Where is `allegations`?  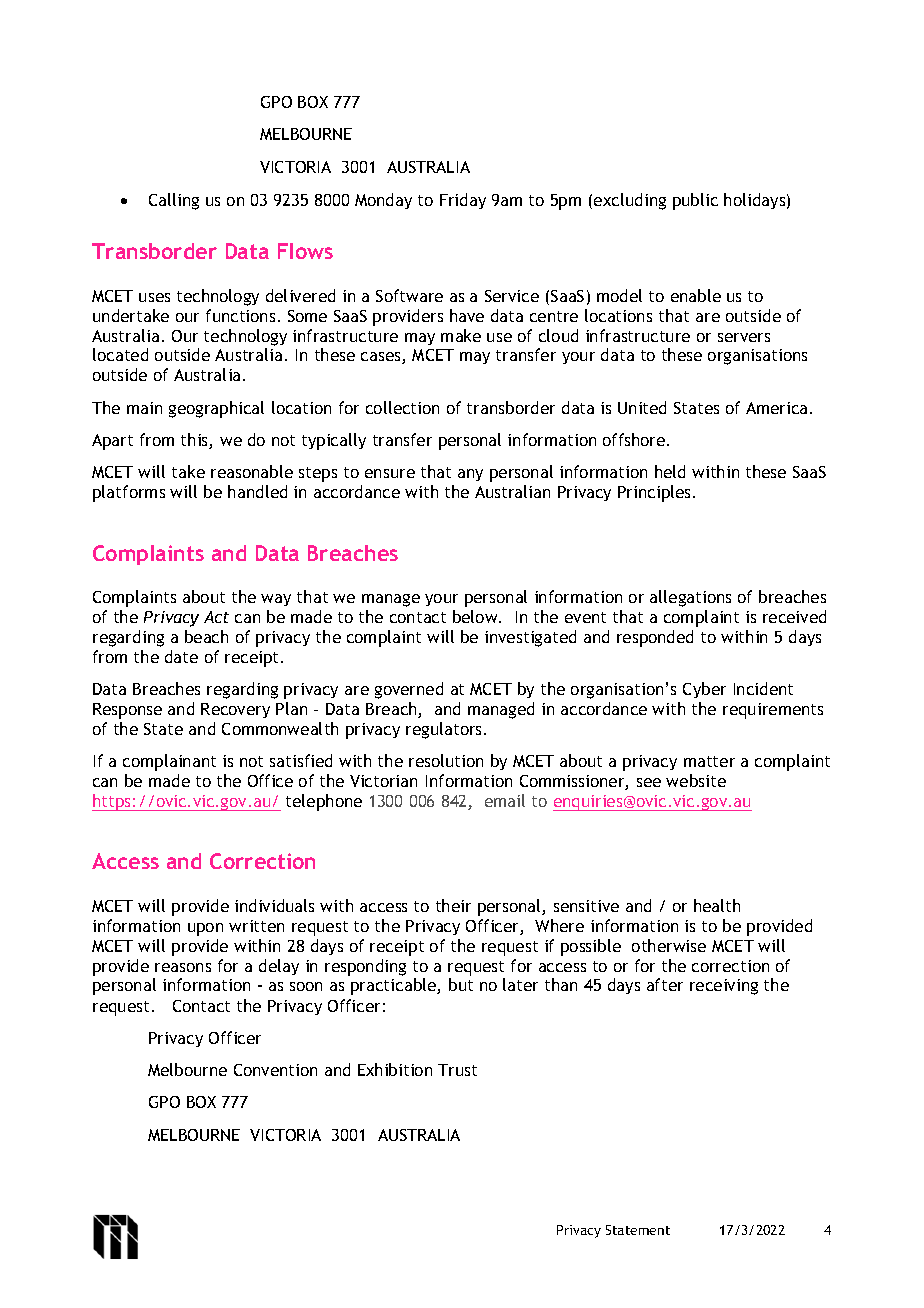
allegations is located at coordinates (690, 598).
